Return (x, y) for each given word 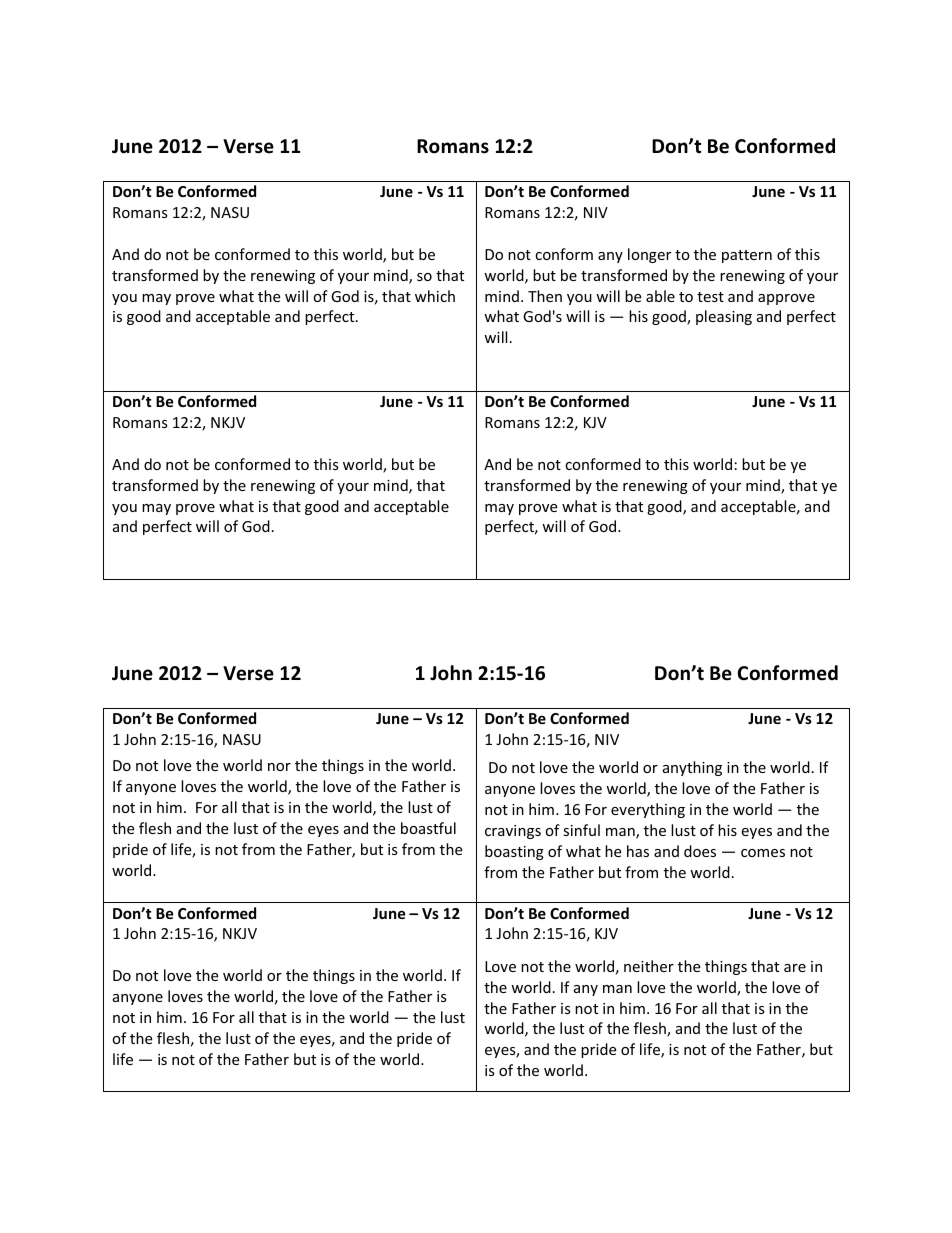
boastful (428, 828)
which (435, 296)
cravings (513, 832)
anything (692, 768)
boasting (514, 852)
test (710, 297)
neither (649, 966)
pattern (747, 256)
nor (279, 767)
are (795, 968)
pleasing (724, 317)
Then (545, 296)
